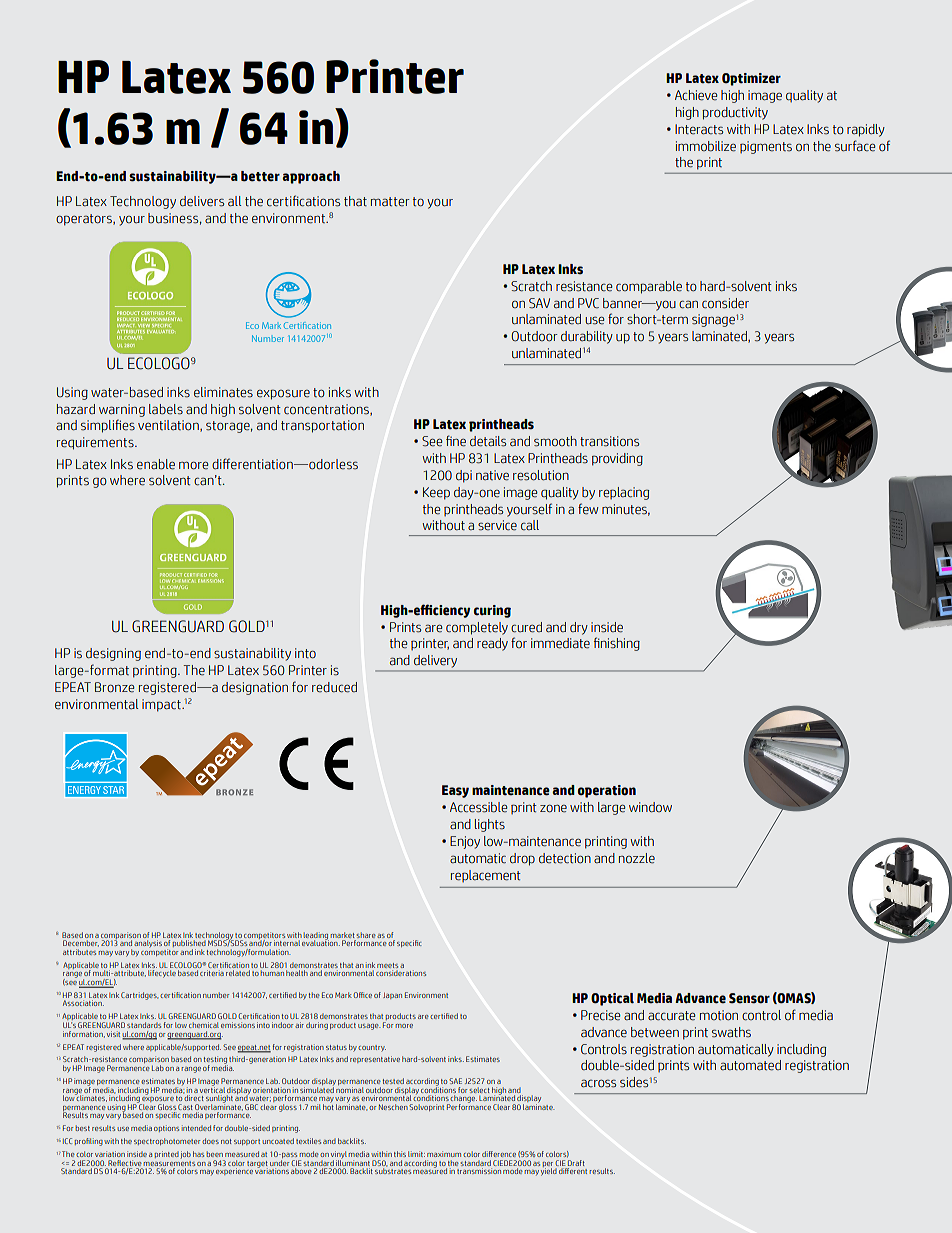 This document has height=1233, width=952. I want to click on Optimizer, so click(751, 79).
